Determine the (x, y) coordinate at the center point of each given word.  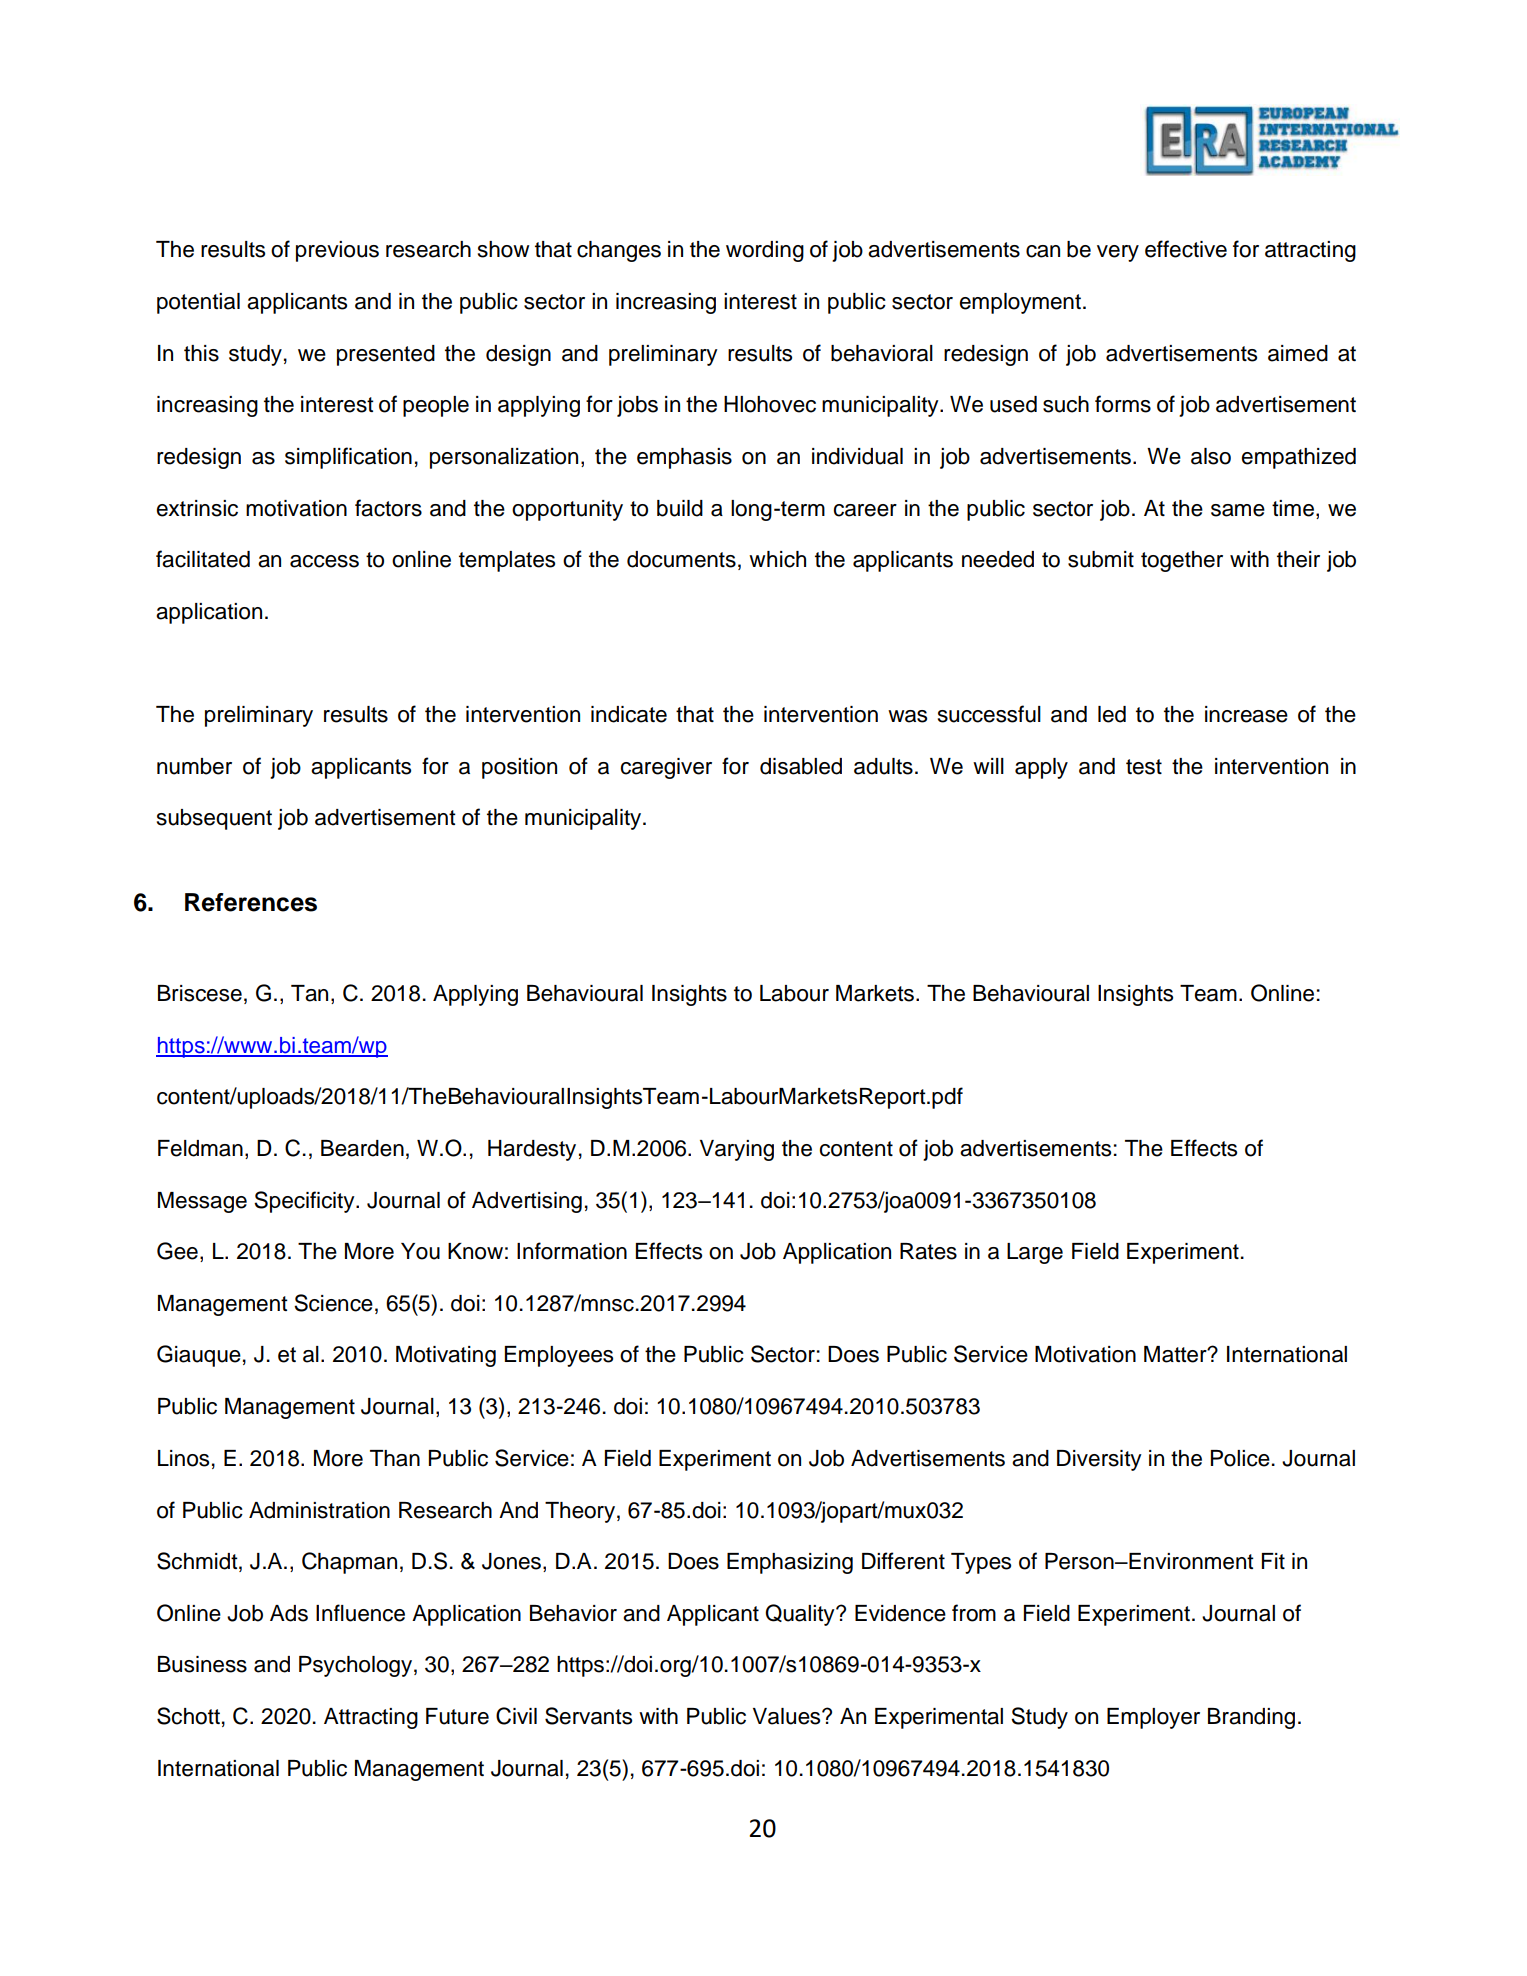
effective (1186, 249)
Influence (360, 1613)
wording (765, 251)
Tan (309, 993)
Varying (737, 1150)
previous (337, 251)
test (1144, 767)
